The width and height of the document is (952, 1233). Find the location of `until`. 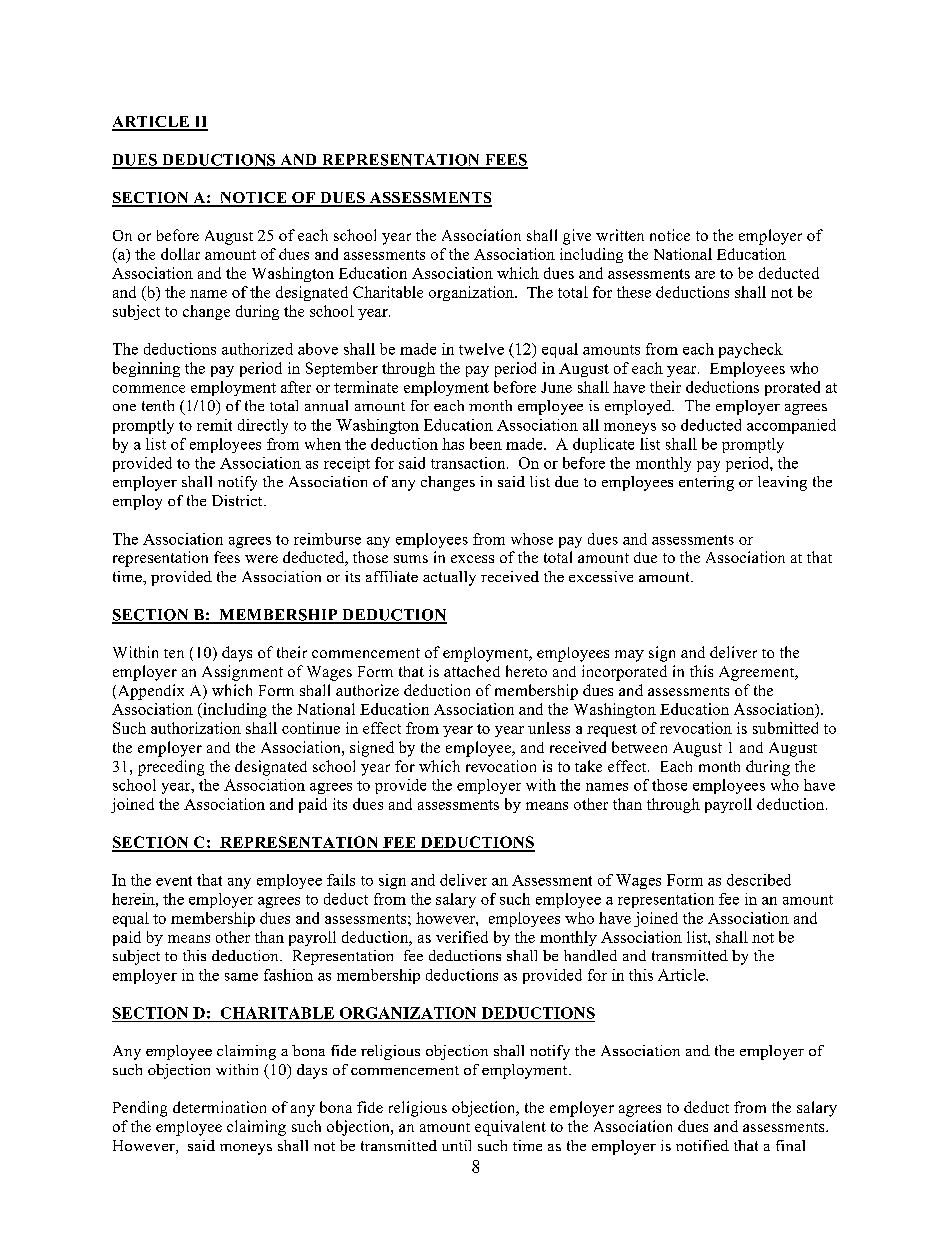

until is located at coordinates (456, 1145).
